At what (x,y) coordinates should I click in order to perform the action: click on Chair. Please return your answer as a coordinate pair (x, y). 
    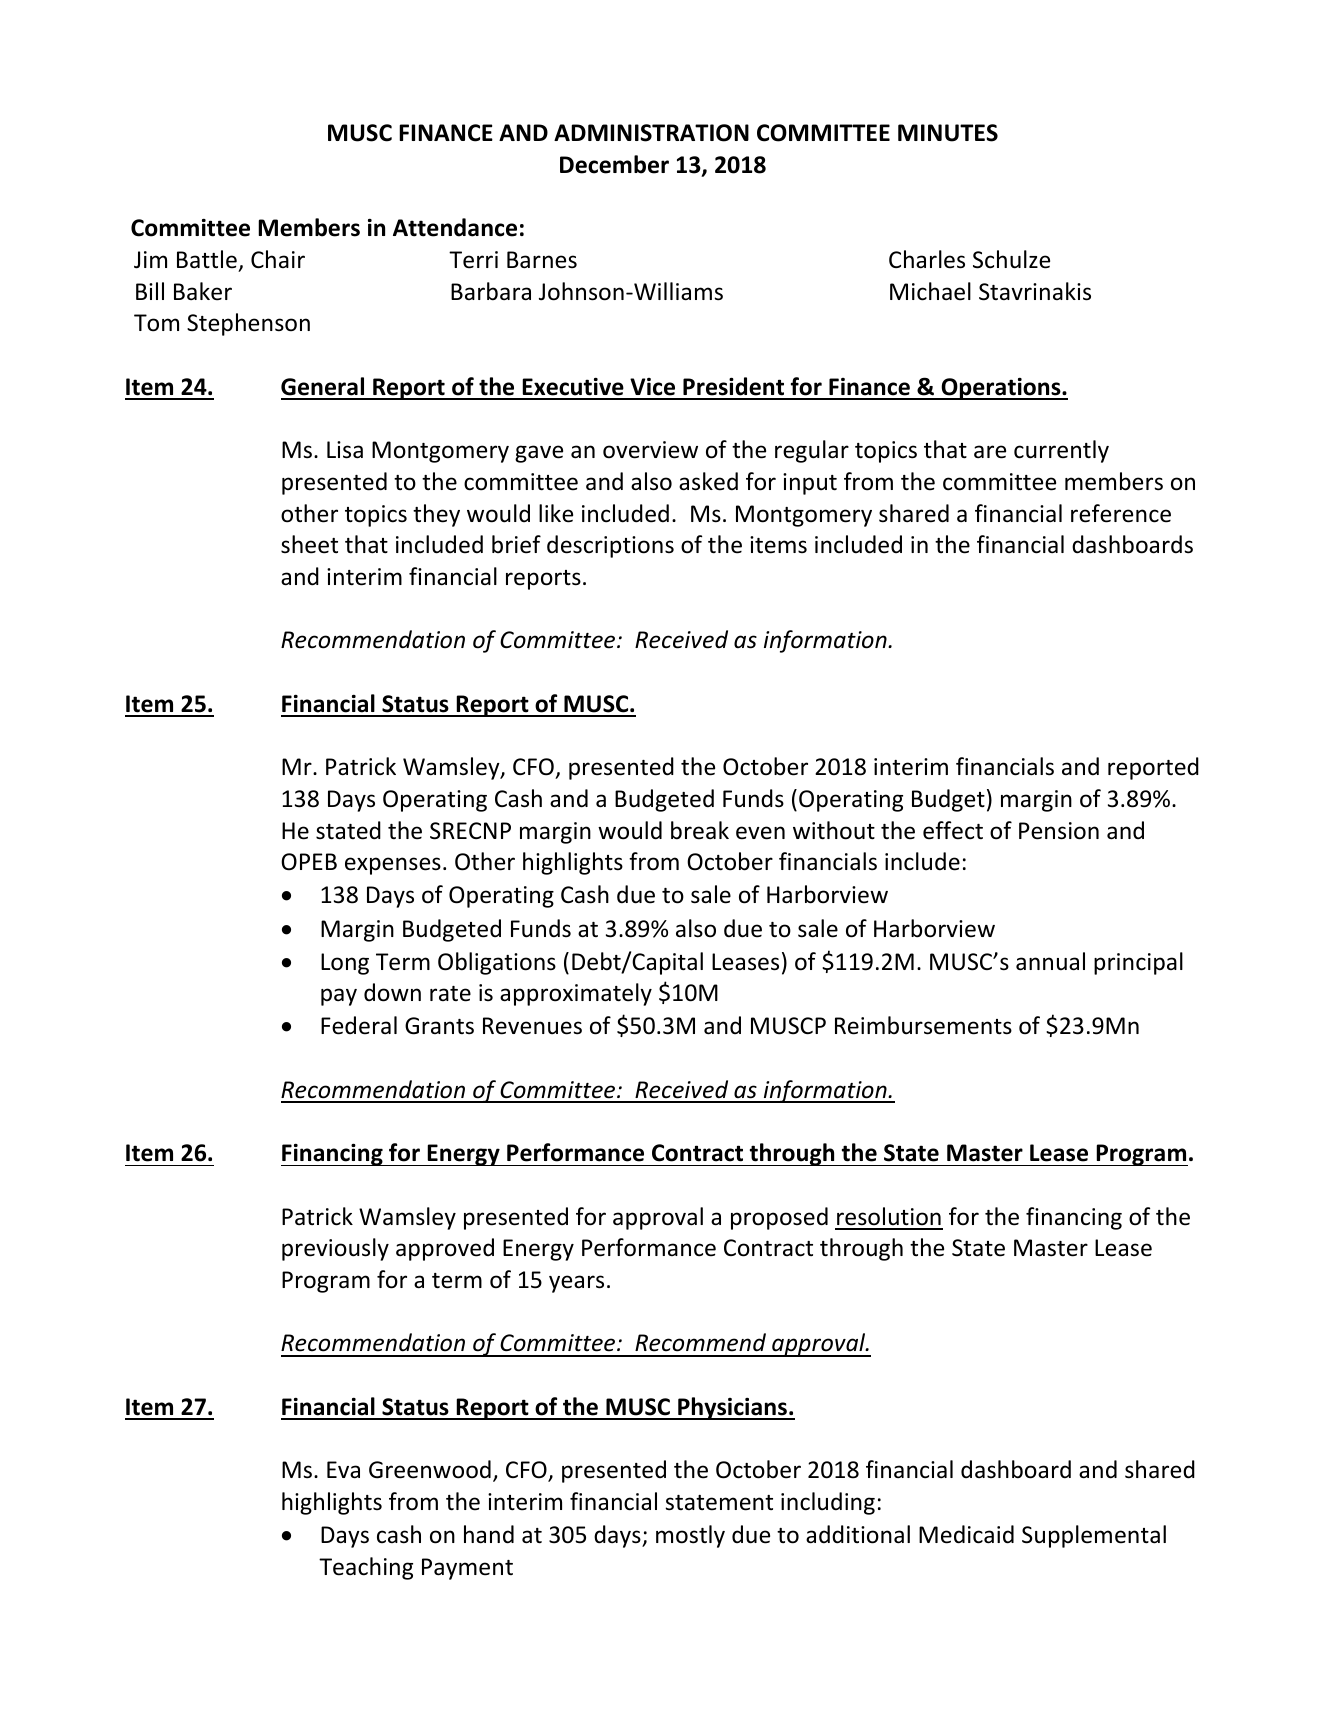
    Looking at the image, I should click on (278, 259).
